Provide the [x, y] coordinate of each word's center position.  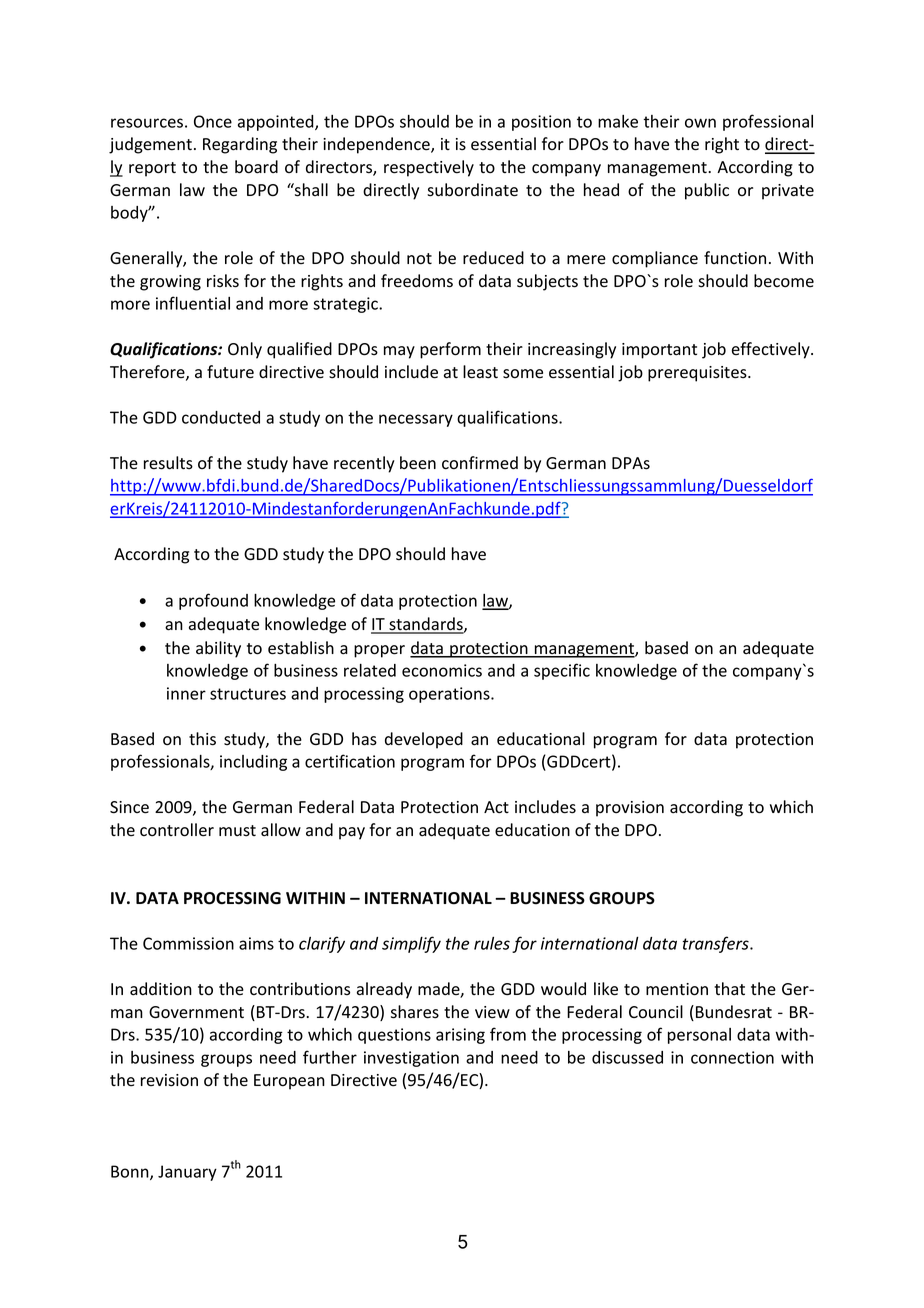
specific [562, 671]
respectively [429, 168]
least [480, 372]
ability [218, 649]
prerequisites [698, 374]
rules [492, 943]
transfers [717, 944]
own [700, 123]
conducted [221, 417]
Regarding [240, 145]
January [187, 1173]
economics [442, 670]
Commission [188, 943]
